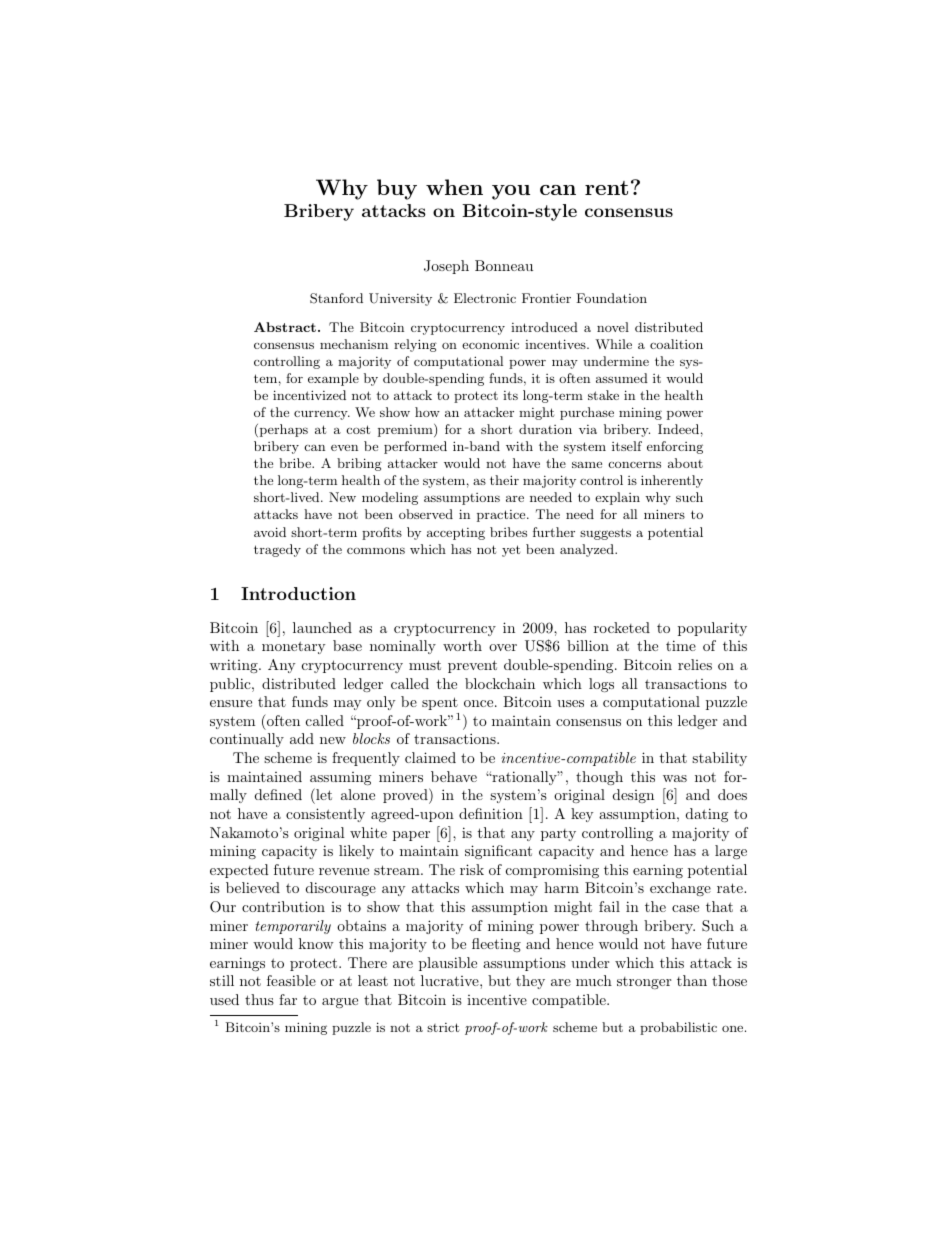 The image size is (952, 1233). What do you see at coordinates (302, 738) in the screenshot?
I see `add` at bounding box center [302, 738].
